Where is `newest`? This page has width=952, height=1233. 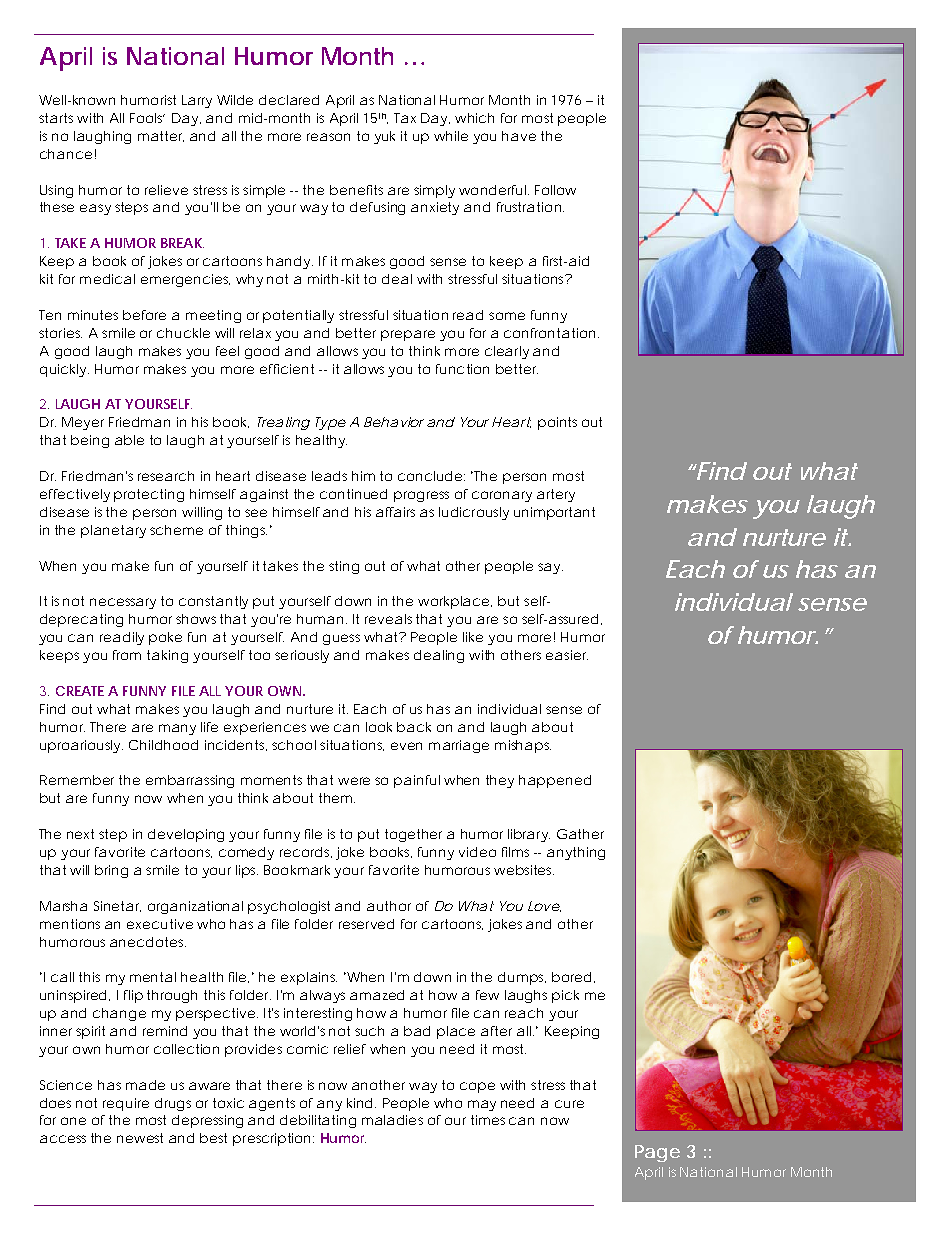
newest is located at coordinates (140, 1138).
